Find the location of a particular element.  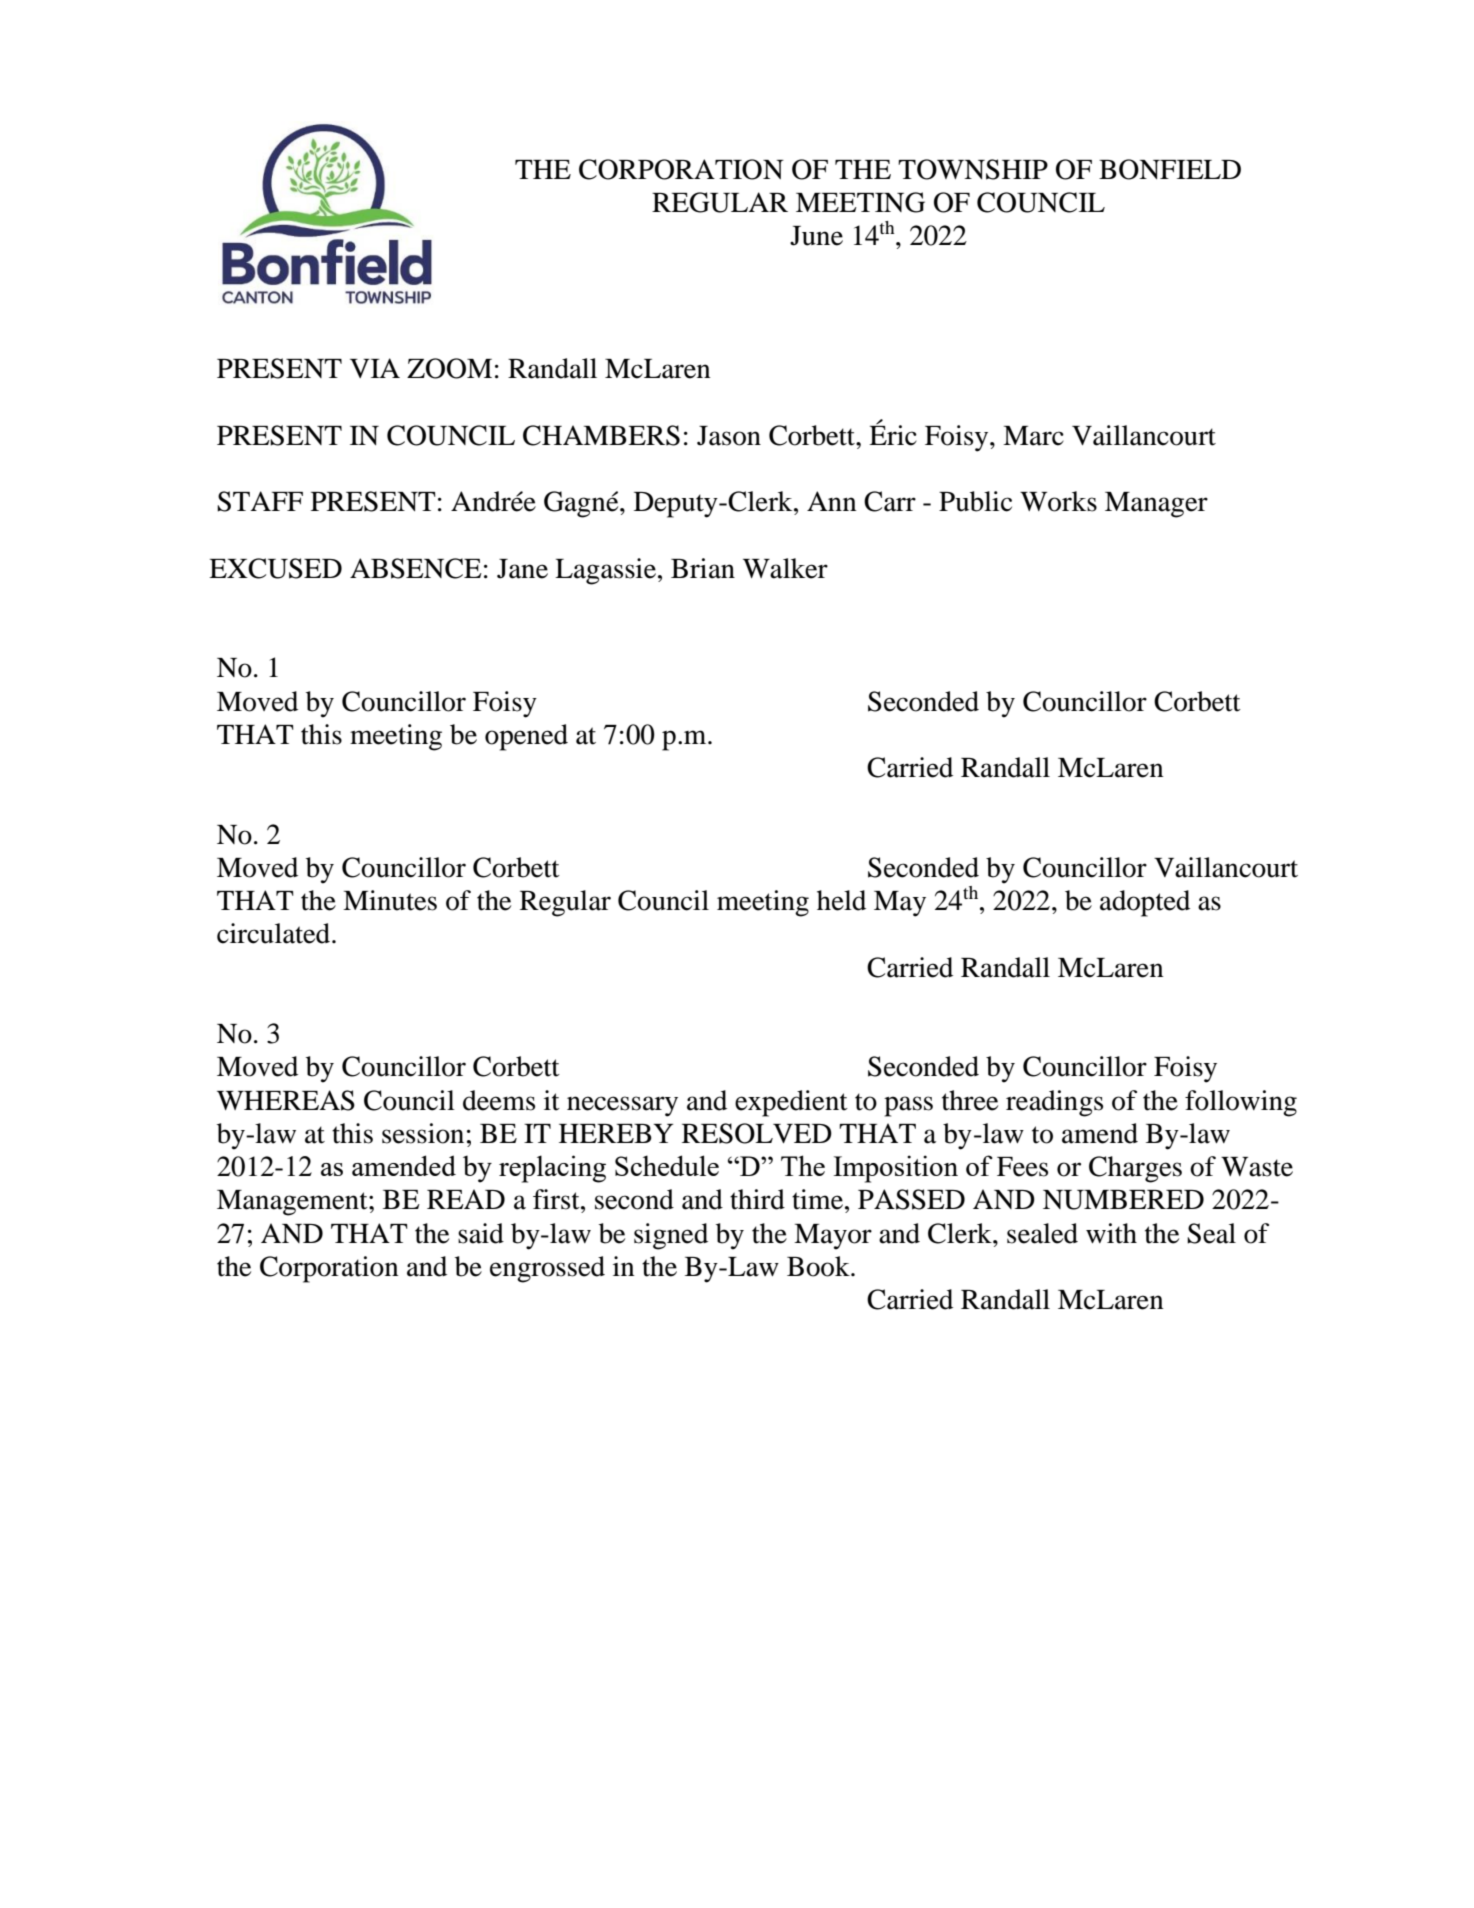

Walker is located at coordinates (785, 568).
